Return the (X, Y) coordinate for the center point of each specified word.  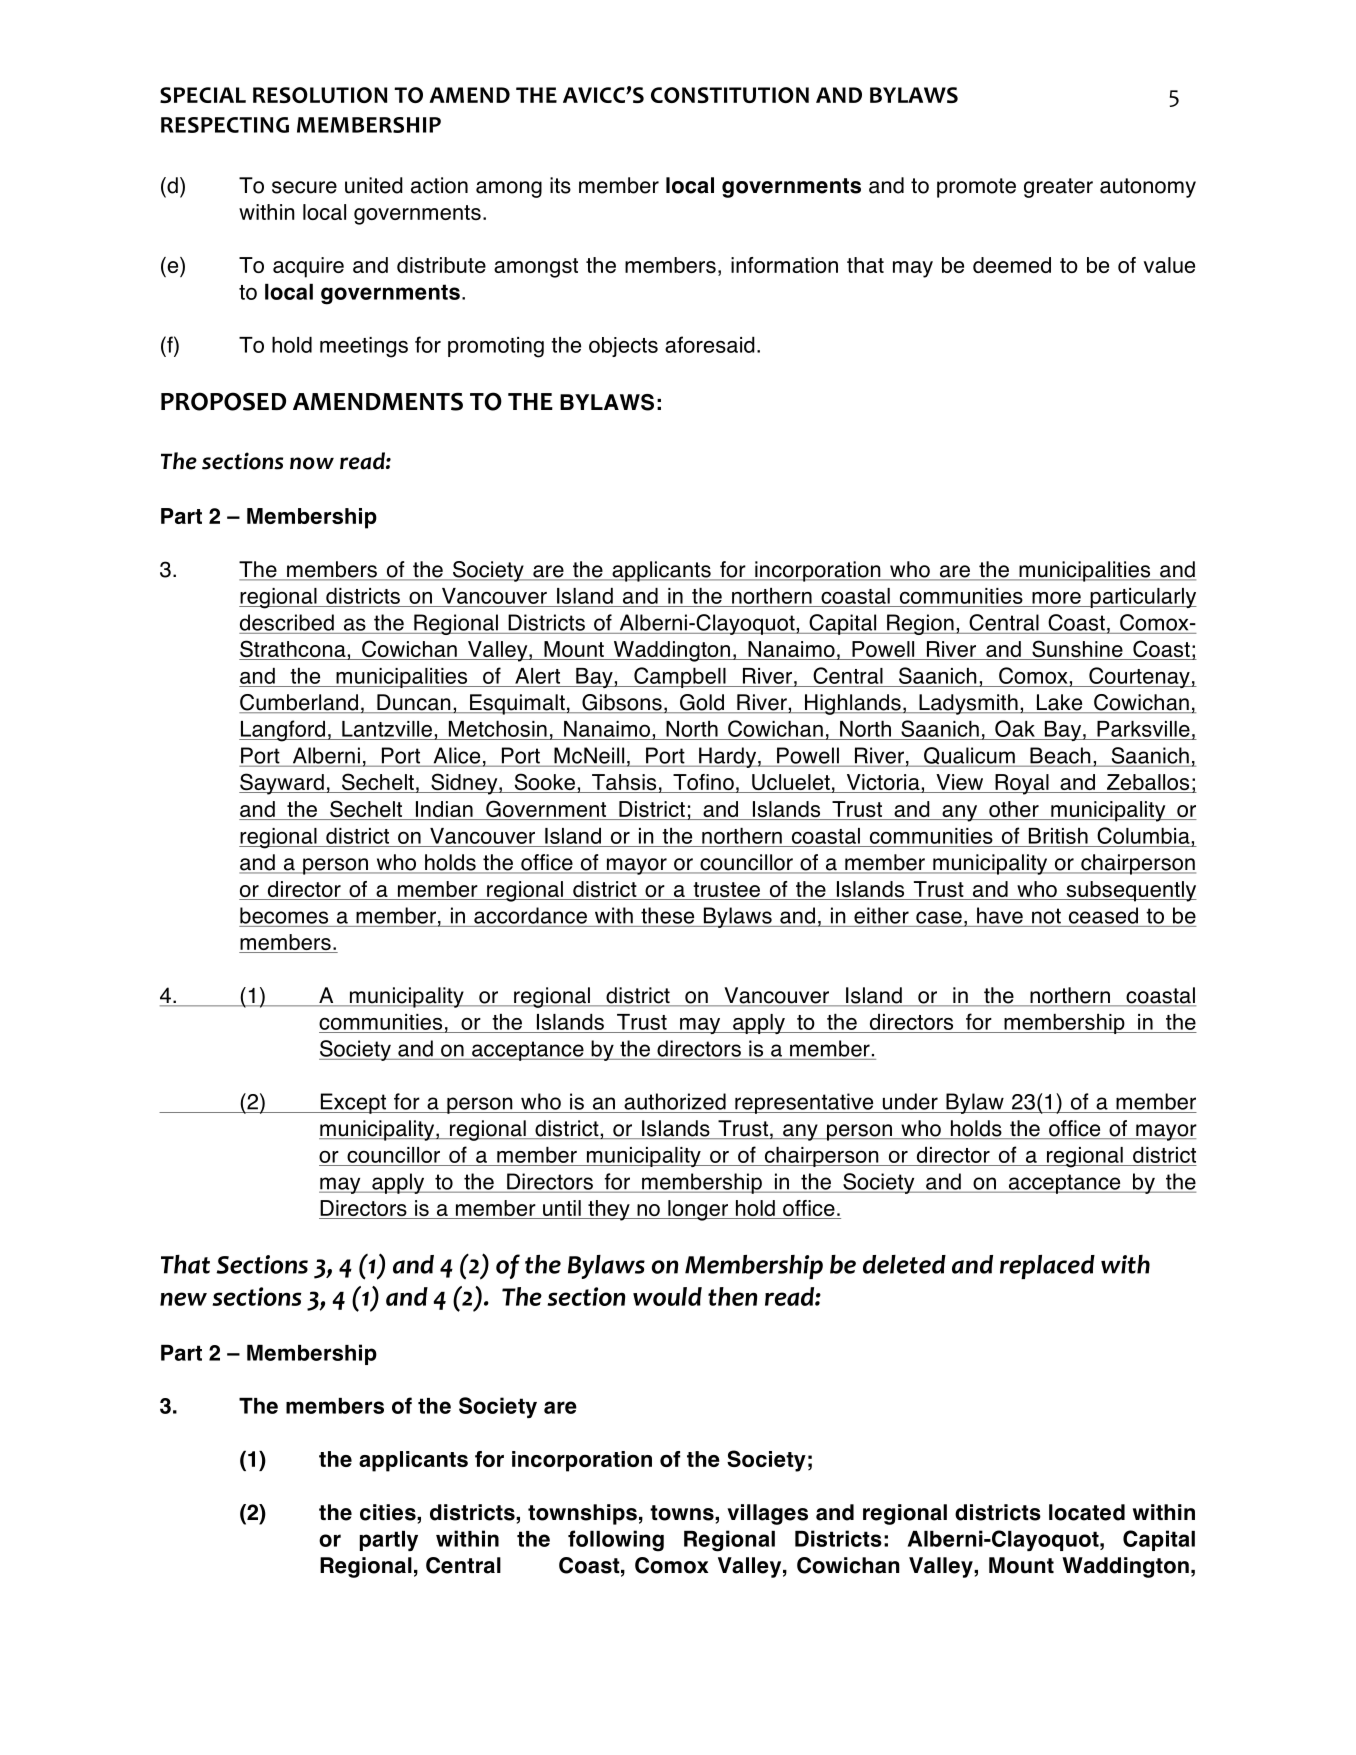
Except (353, 1103)
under (910, 1101)
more (1056, 597)
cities (389, 1512)
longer (698, 1210)
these (667, 915)
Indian (444, 810)
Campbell (680, 677)
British (1058, 836)
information (784, 265)
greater (1058, 188)
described (287, 622)
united (374, 185)
